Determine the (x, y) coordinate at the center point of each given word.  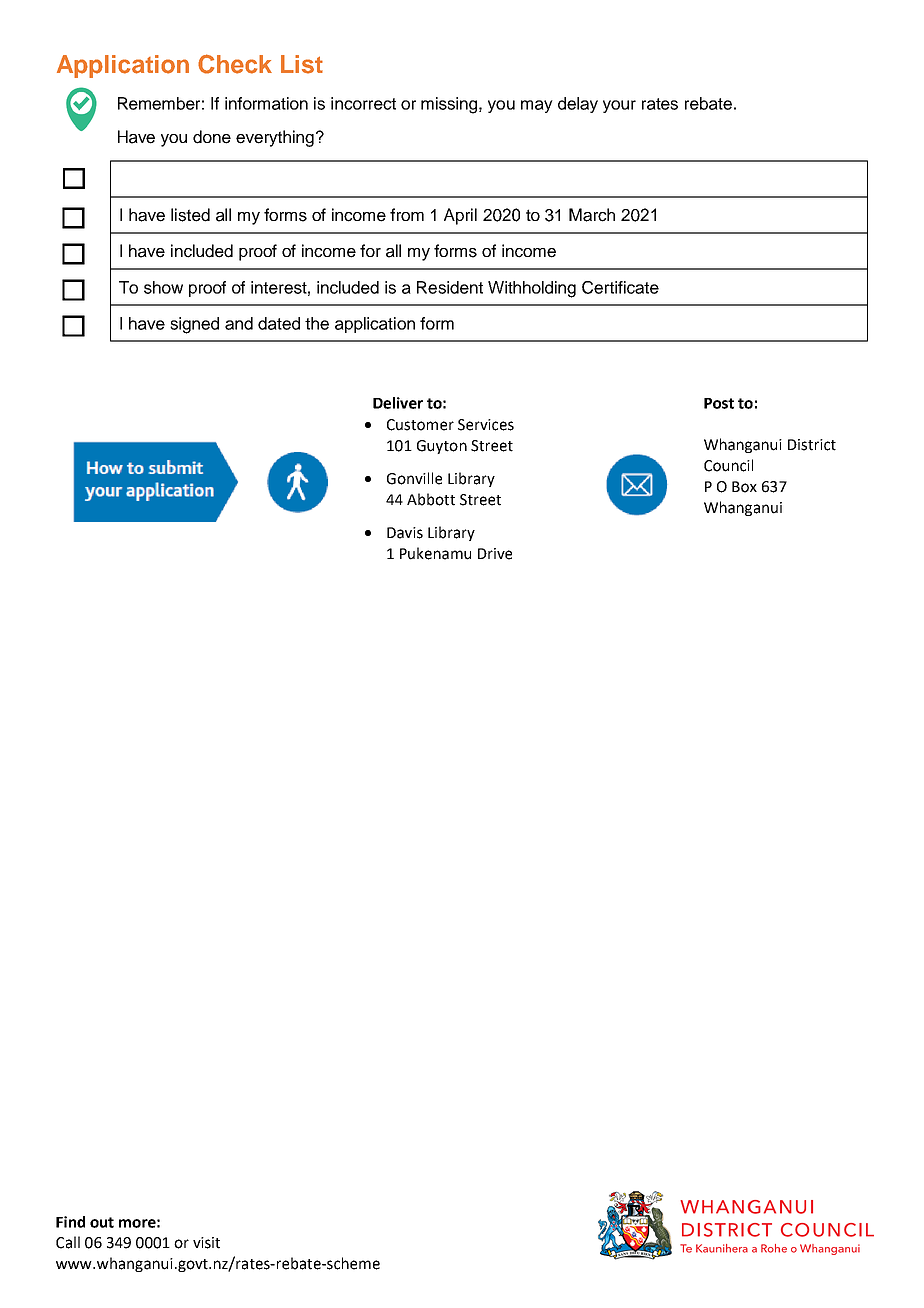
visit (206, 1243)
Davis (405, 533)
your (619, 106)
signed (194, 325)
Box (744, 487)
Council (728, 465)
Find (70, 1222)
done (212, 137)
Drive (495, 554)
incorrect (363, 103)
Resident (450, 287)
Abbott (431, 499)
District (812, 445)
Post (719, 403)
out (102, 1222)
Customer (420, 425)
